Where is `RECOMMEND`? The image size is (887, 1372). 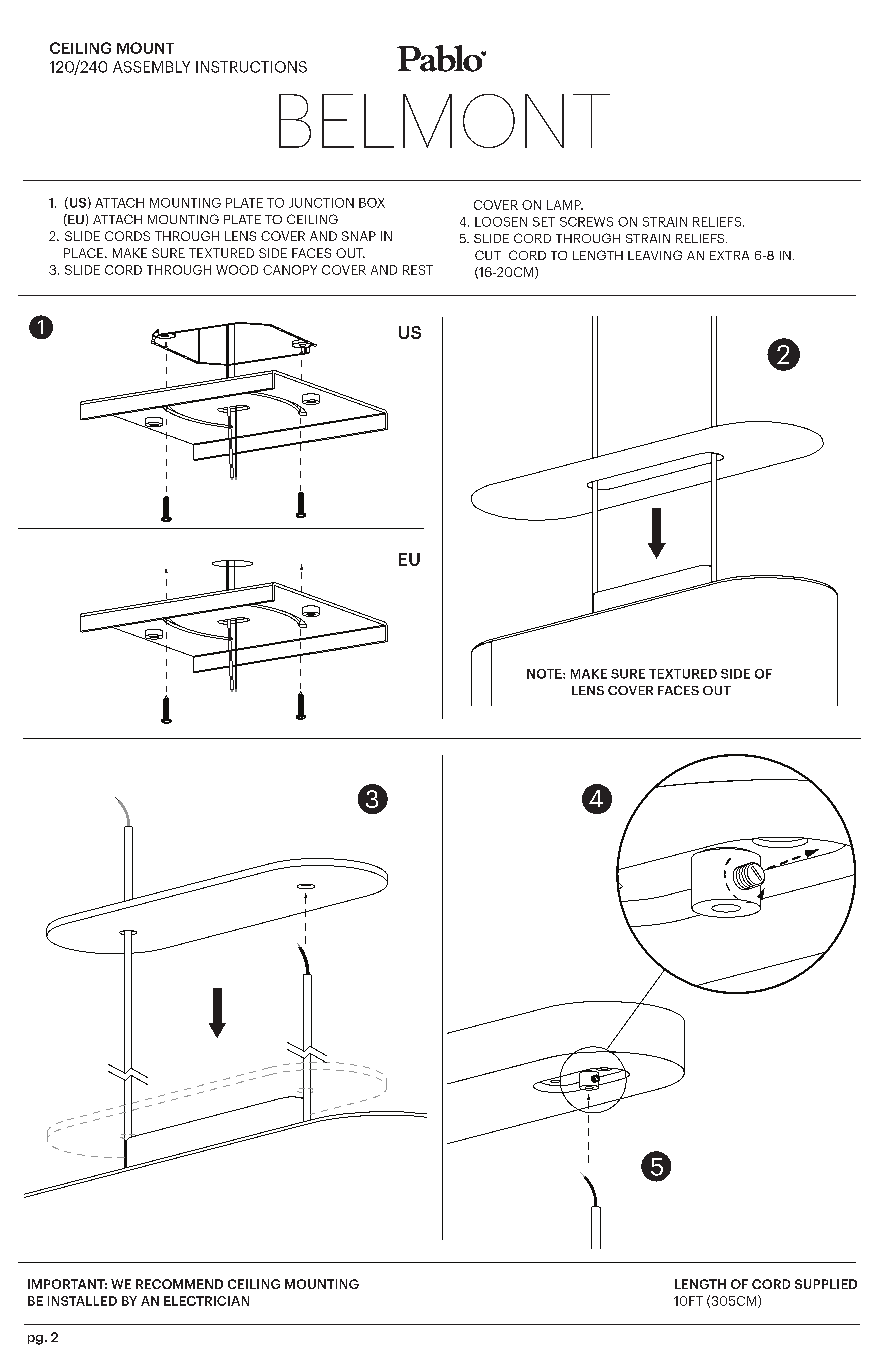
RECOMMEND is located at coordinates (179, 1284).
